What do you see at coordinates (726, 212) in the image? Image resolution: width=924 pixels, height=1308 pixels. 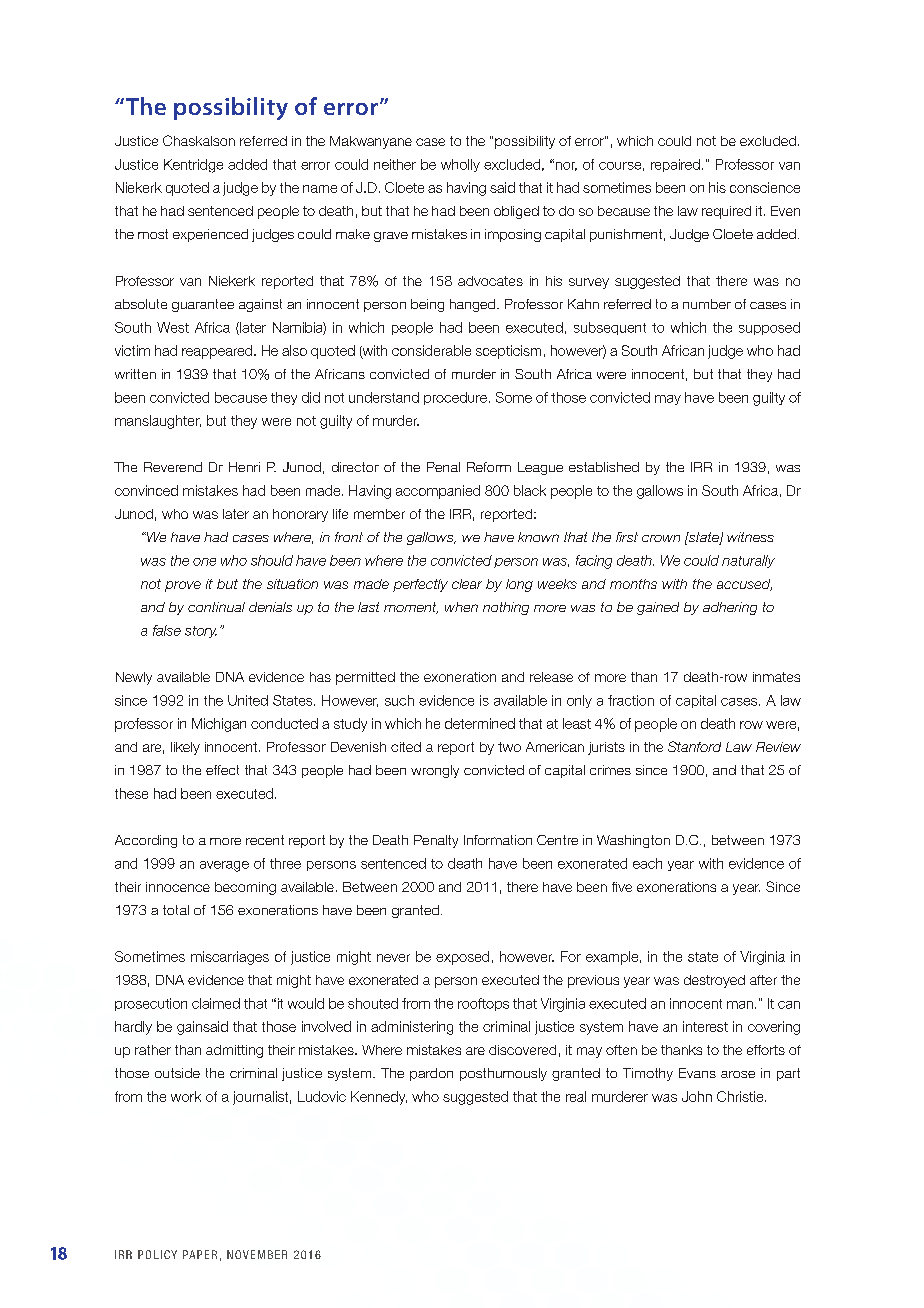 I see `required` at bounding box center [726, 212].
